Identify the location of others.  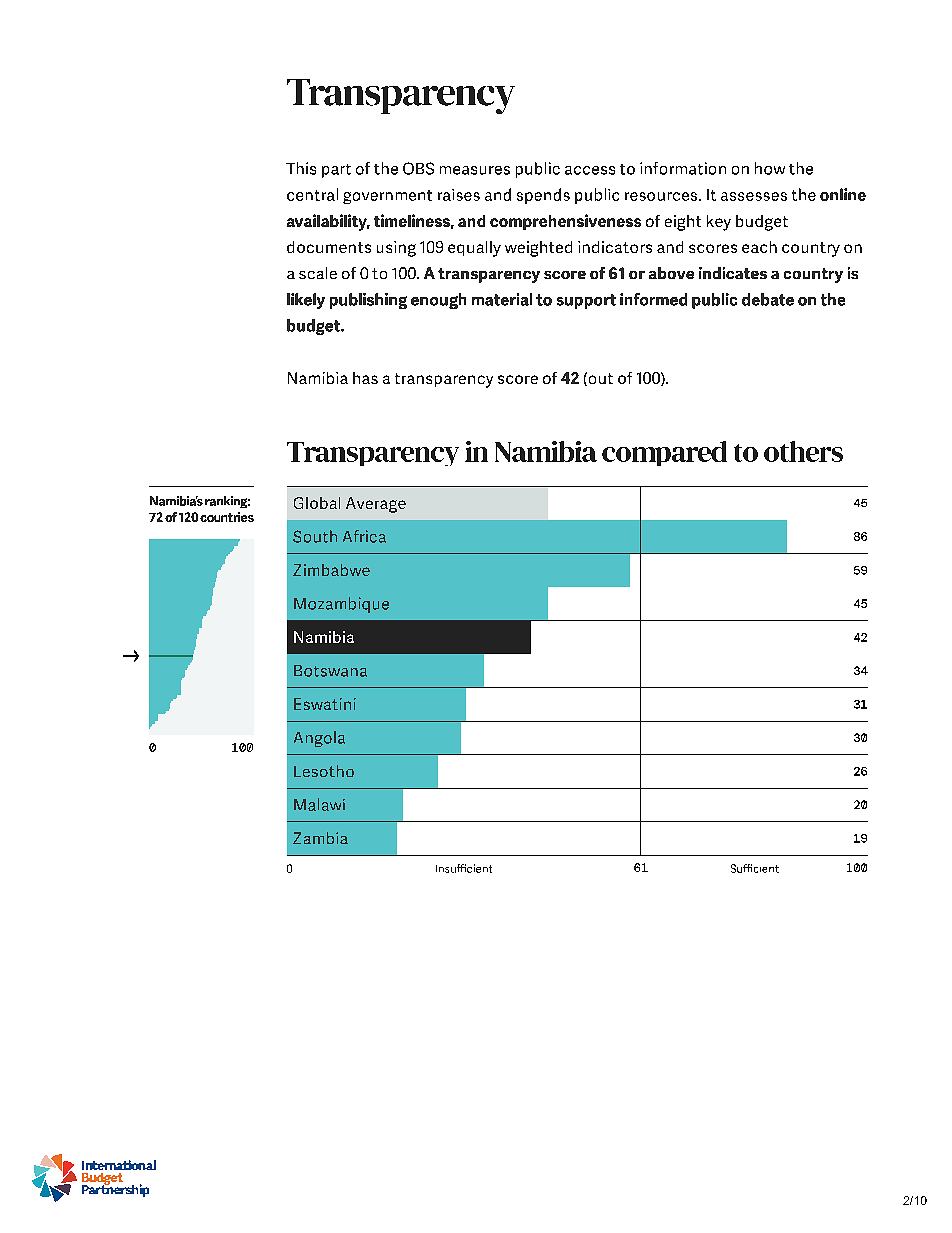
(803, 451).
